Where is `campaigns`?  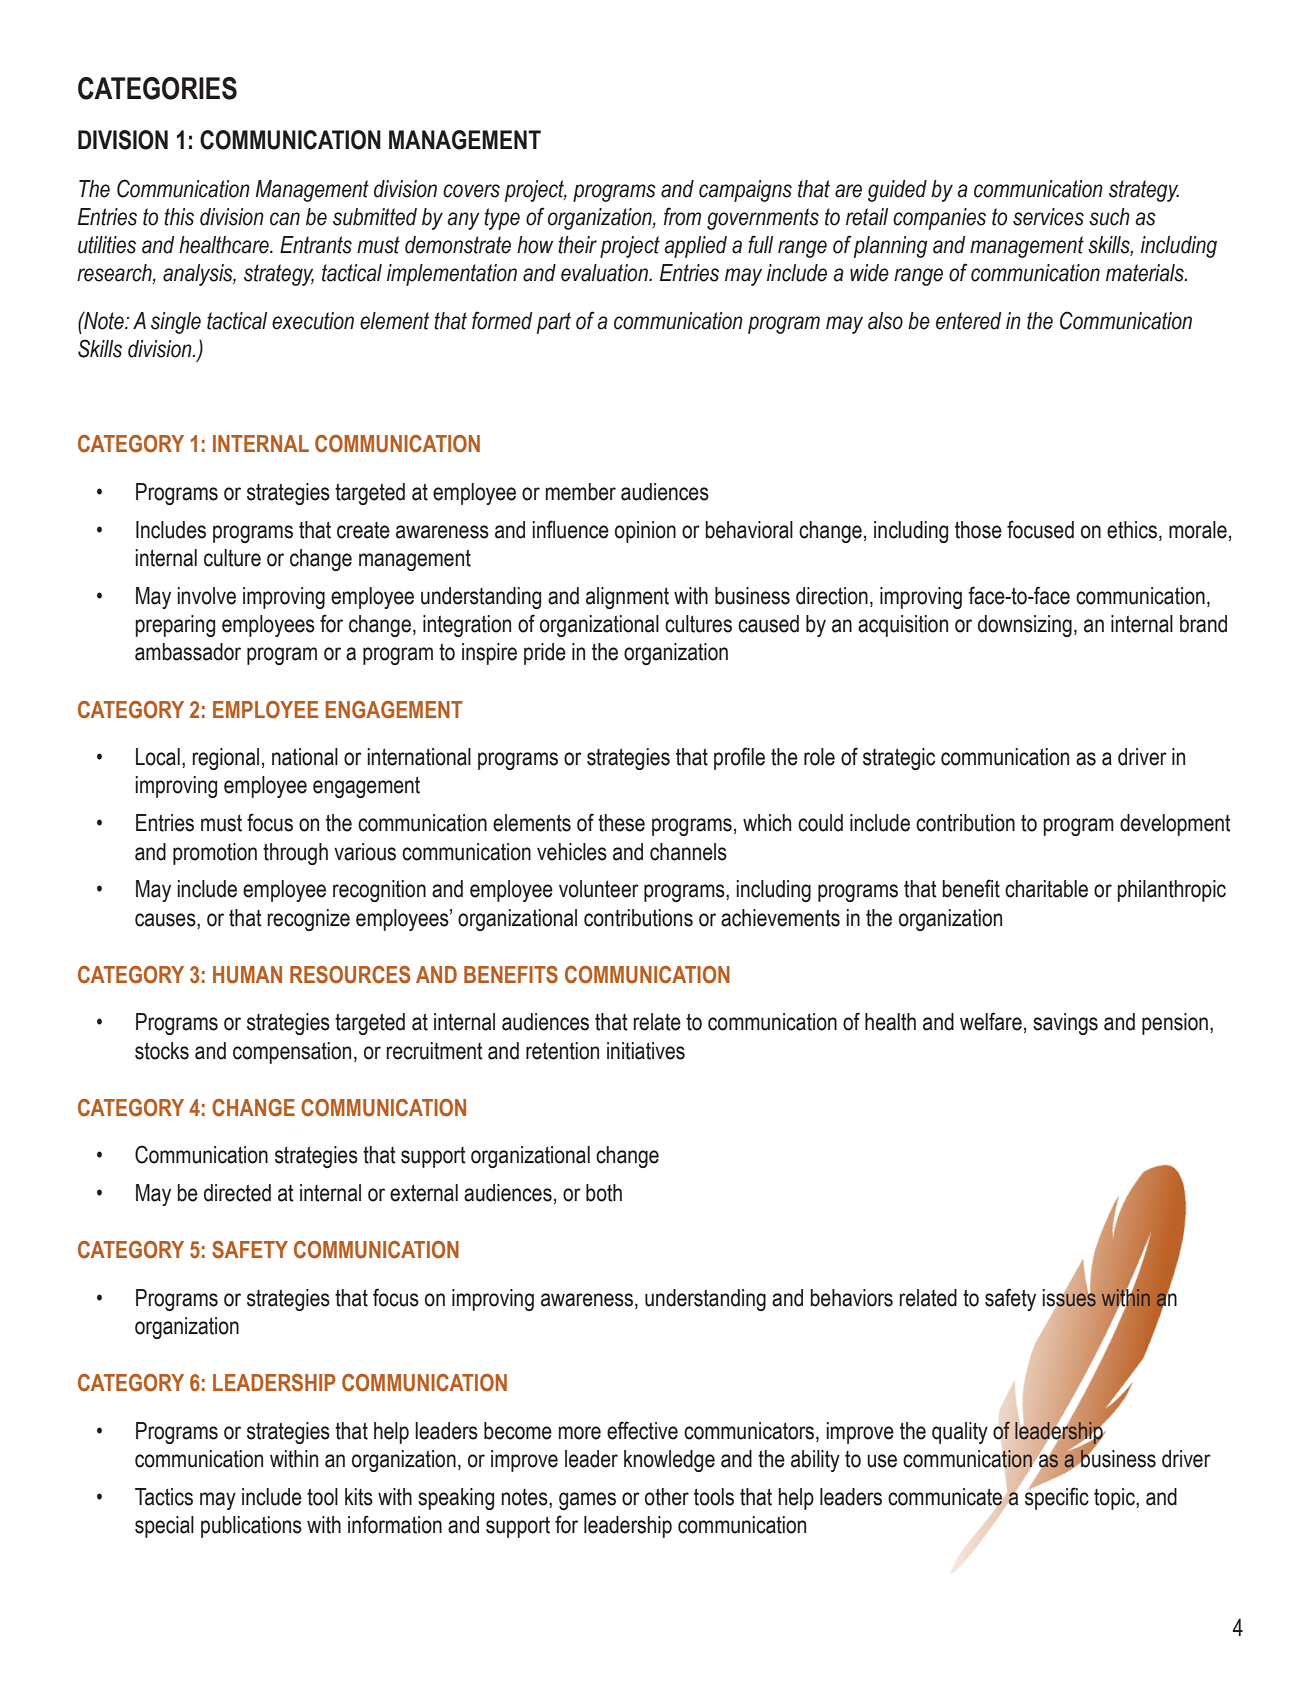
campaigns is located at coordinates (745, 191).
